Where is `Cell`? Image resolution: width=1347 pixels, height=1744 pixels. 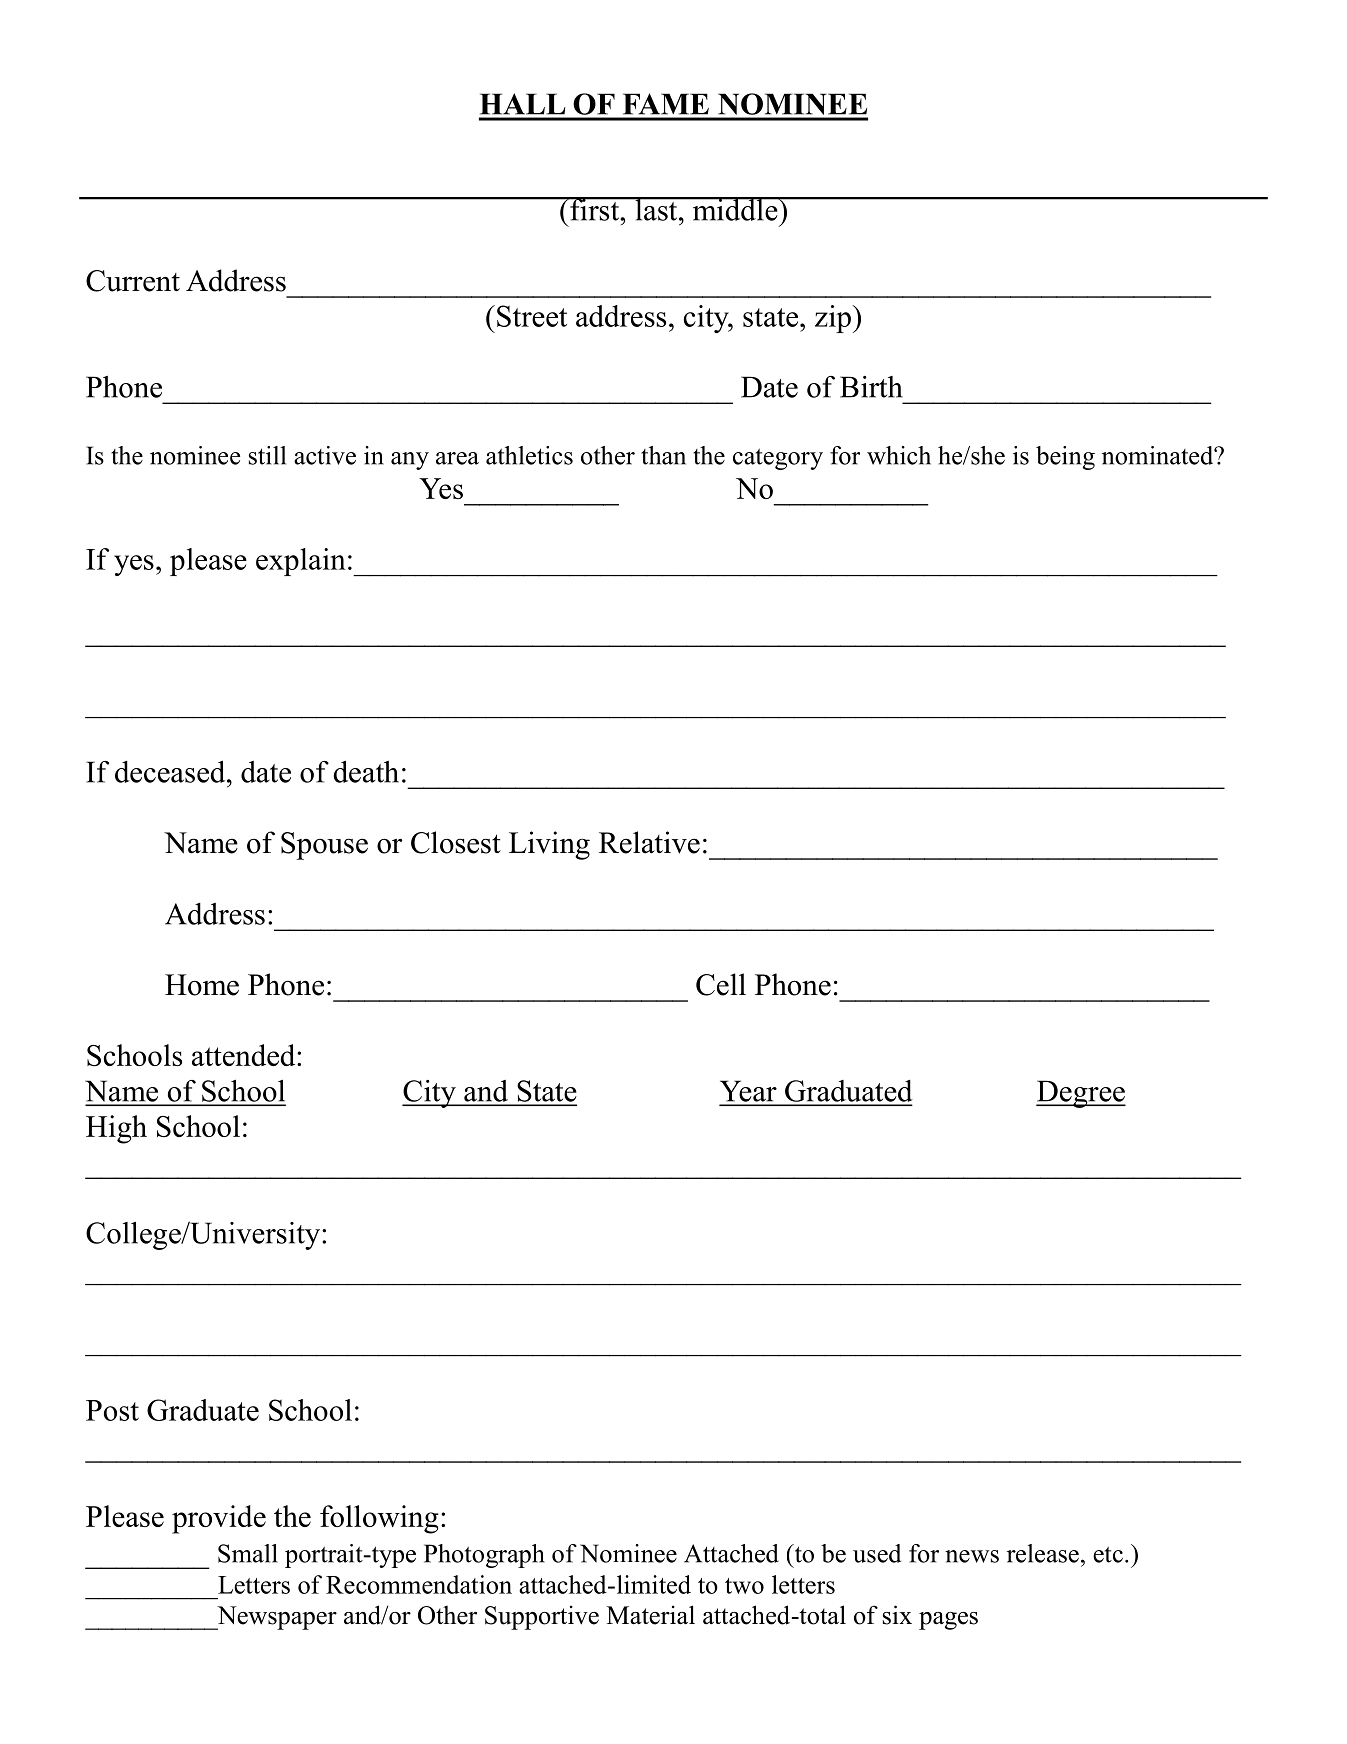
Cell is located at coordinates (721, 984).
